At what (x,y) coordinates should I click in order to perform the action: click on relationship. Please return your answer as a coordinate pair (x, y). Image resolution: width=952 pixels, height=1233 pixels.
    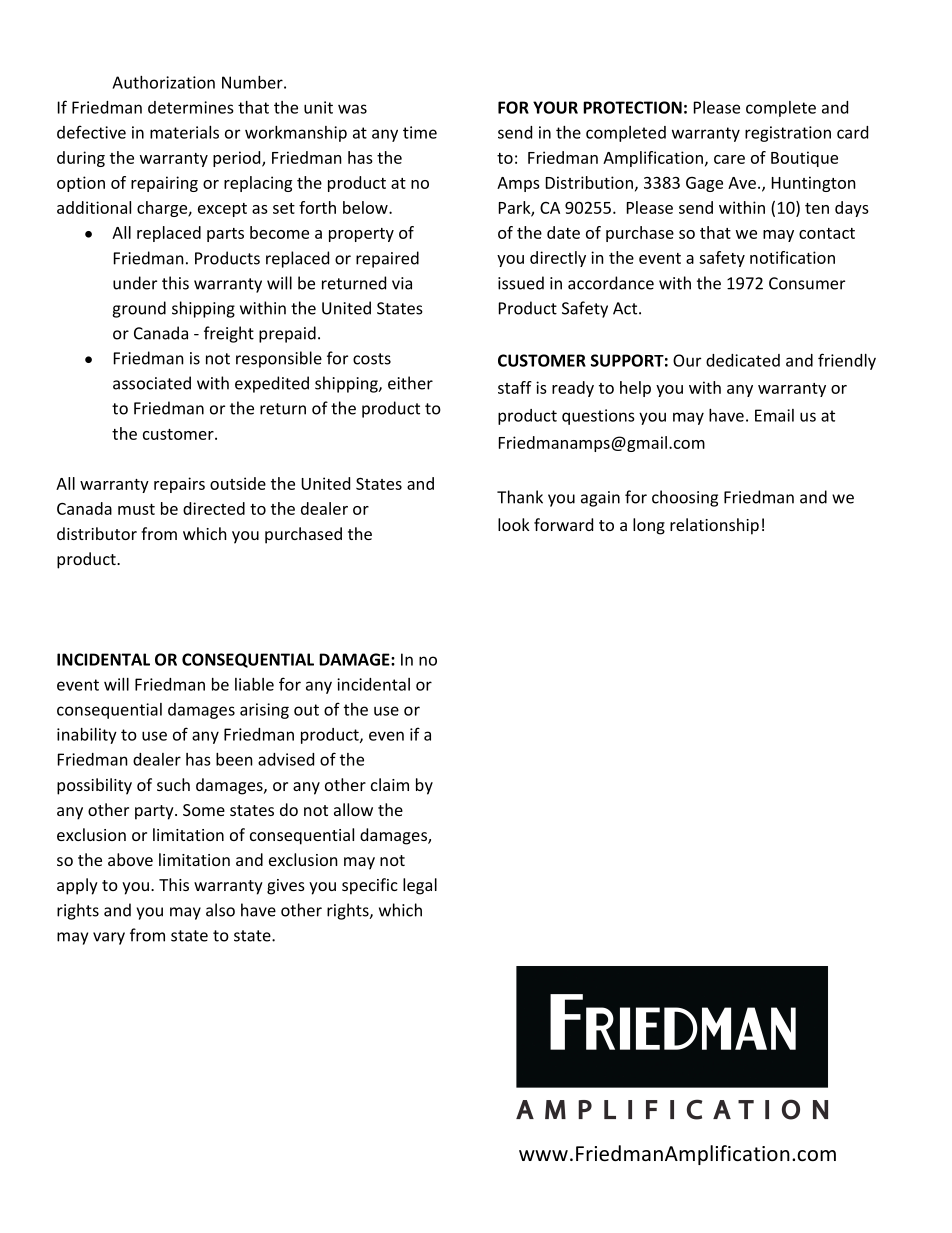
    Looking at the image, I should click on (714, 526).
